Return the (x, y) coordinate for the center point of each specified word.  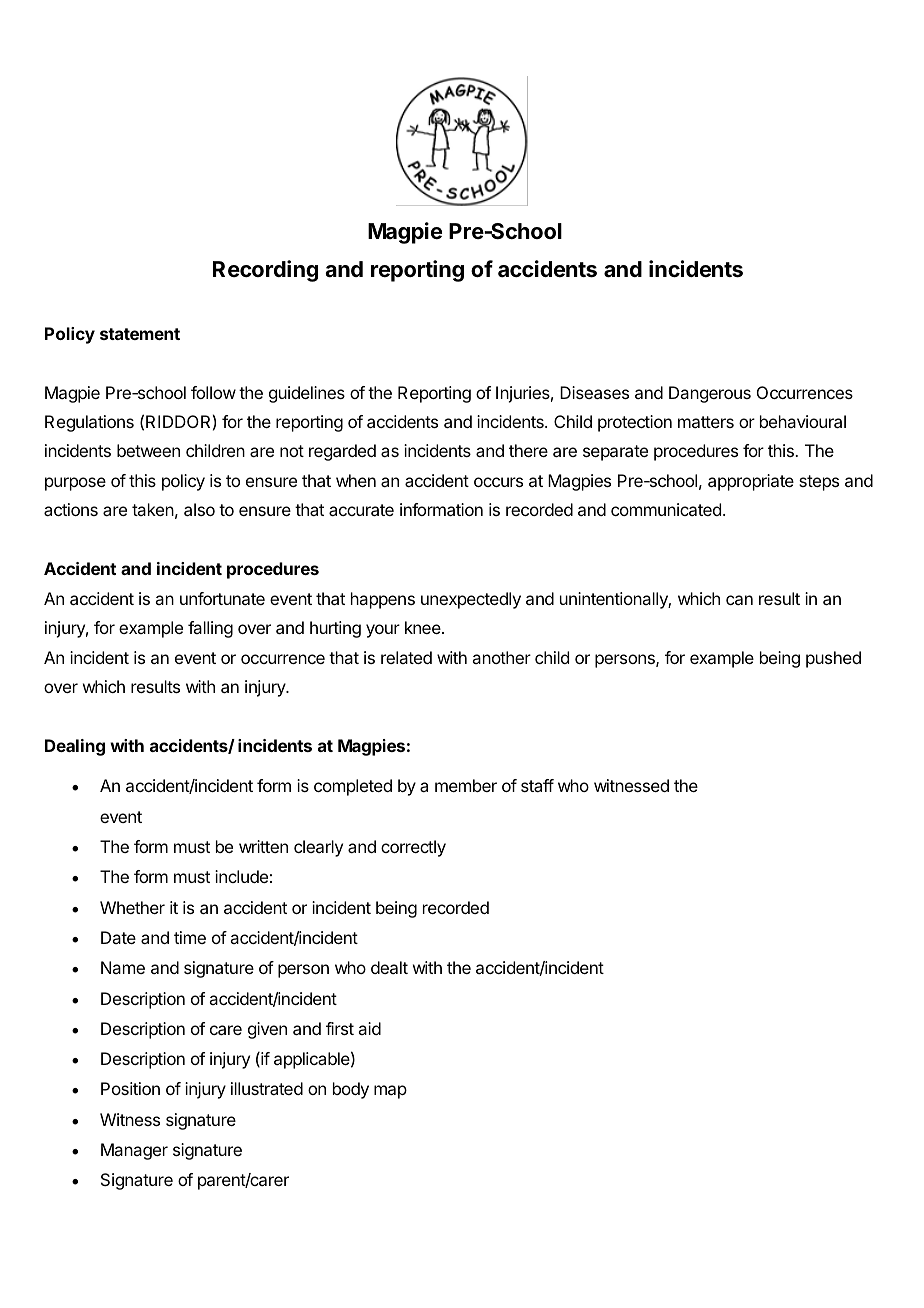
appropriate (751, 482)
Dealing (75, 747)
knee (424, 627)
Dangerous (710, 394)
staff (537, 785)
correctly (413, 848)
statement (140, 334)
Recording (265, 271)
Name (123, 967)
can (739, 600)
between (148, 450)
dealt (389, 967)
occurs (498, 482)
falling (210, 629)
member (466, 785)
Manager (134, 1151)
